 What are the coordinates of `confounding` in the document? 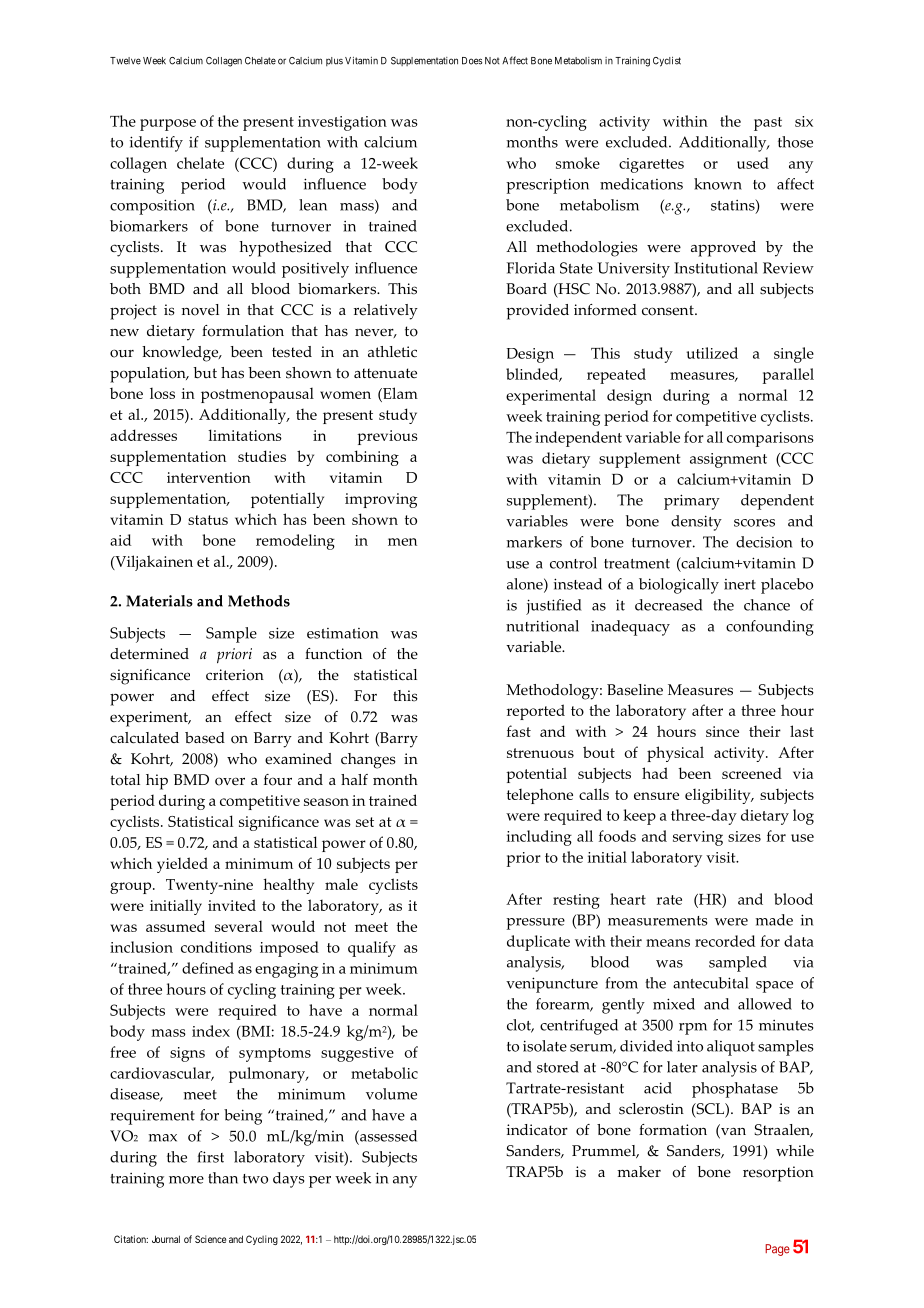 It's located at (770, 628).
